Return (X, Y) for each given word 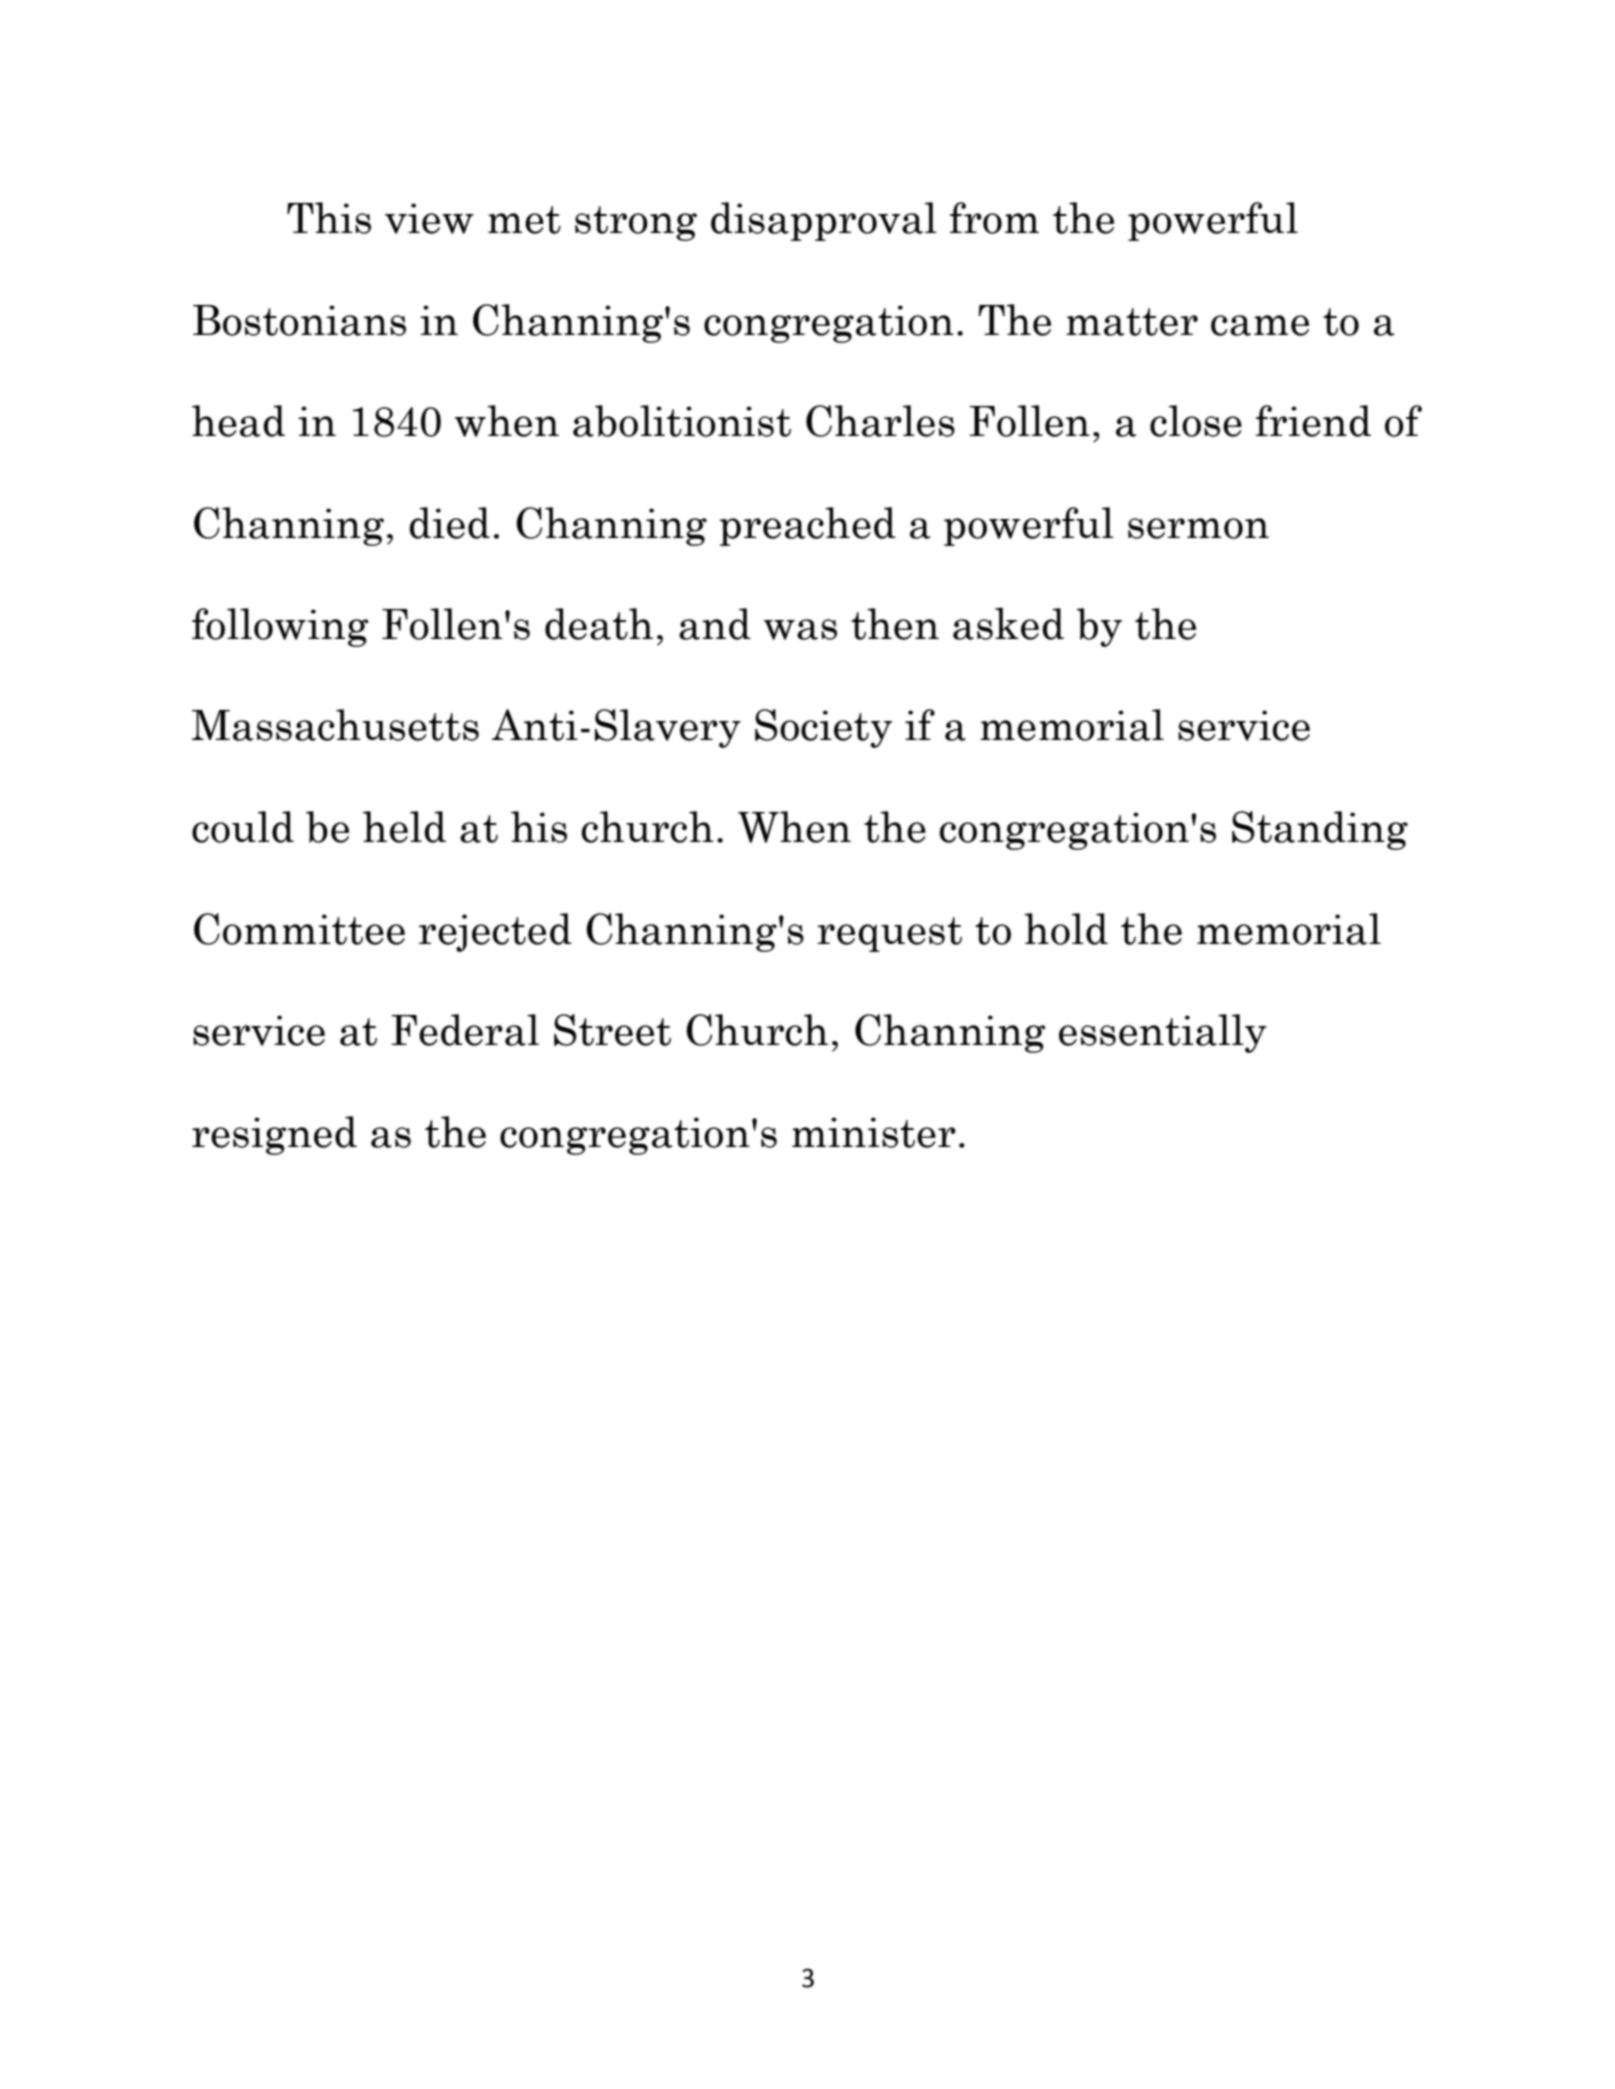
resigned (274, 1135)
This (329, 218)
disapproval (824, 221)
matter (1132, 322)
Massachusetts (335, 725)
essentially (1163, 1033)
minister (874, 1132)
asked (1008, 623)
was (800, 629)
